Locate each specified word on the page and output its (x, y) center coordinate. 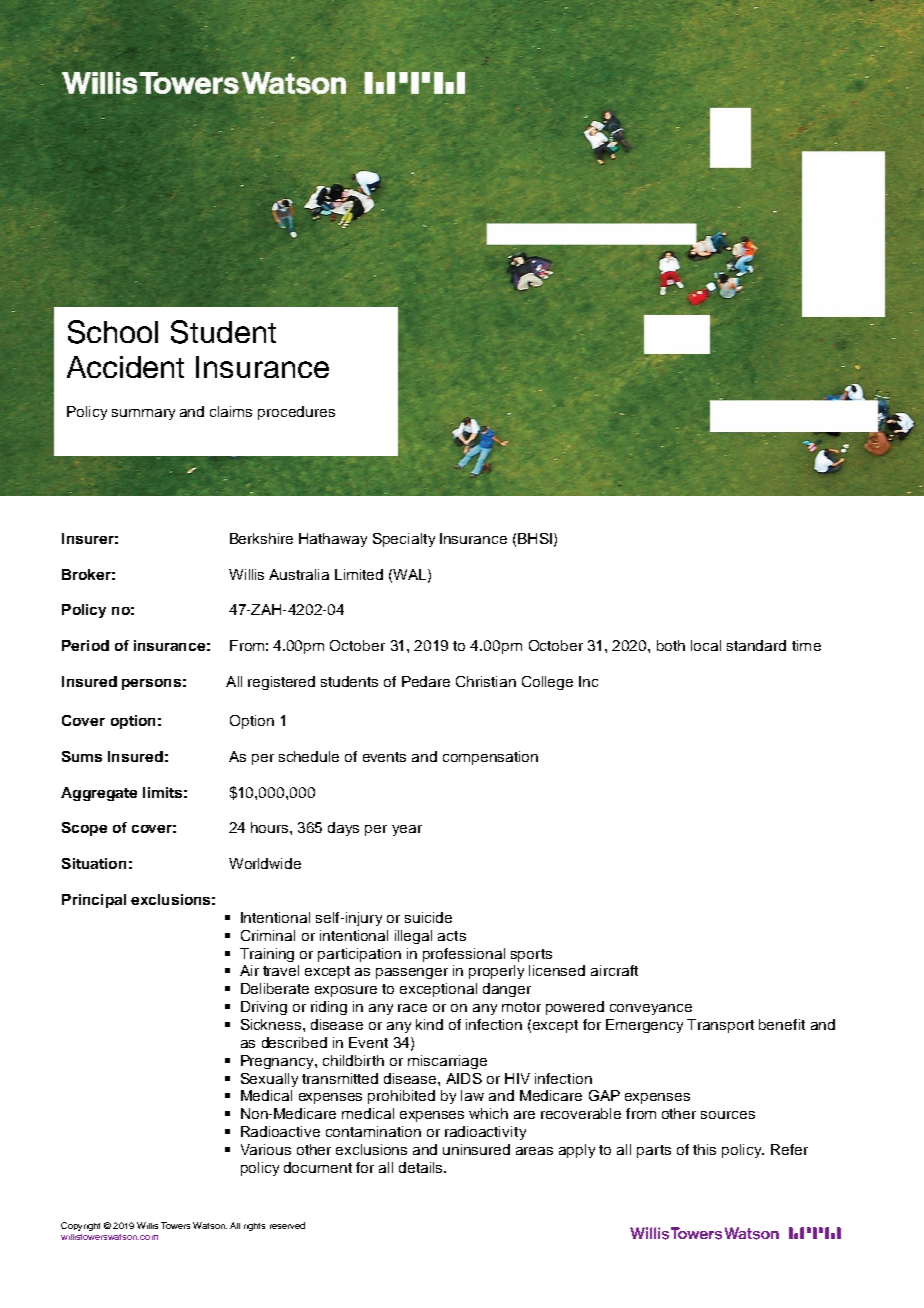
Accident (125, 367)
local (706, 645)
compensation (490, 758)
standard (756, 645)
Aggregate (99, 794)
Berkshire (261, 538)
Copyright (80, 1226)
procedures (296, 413)
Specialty (404, 540)
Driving (264, 1008)
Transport (720, 1026)
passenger (412, 973)
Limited (359, 574)
